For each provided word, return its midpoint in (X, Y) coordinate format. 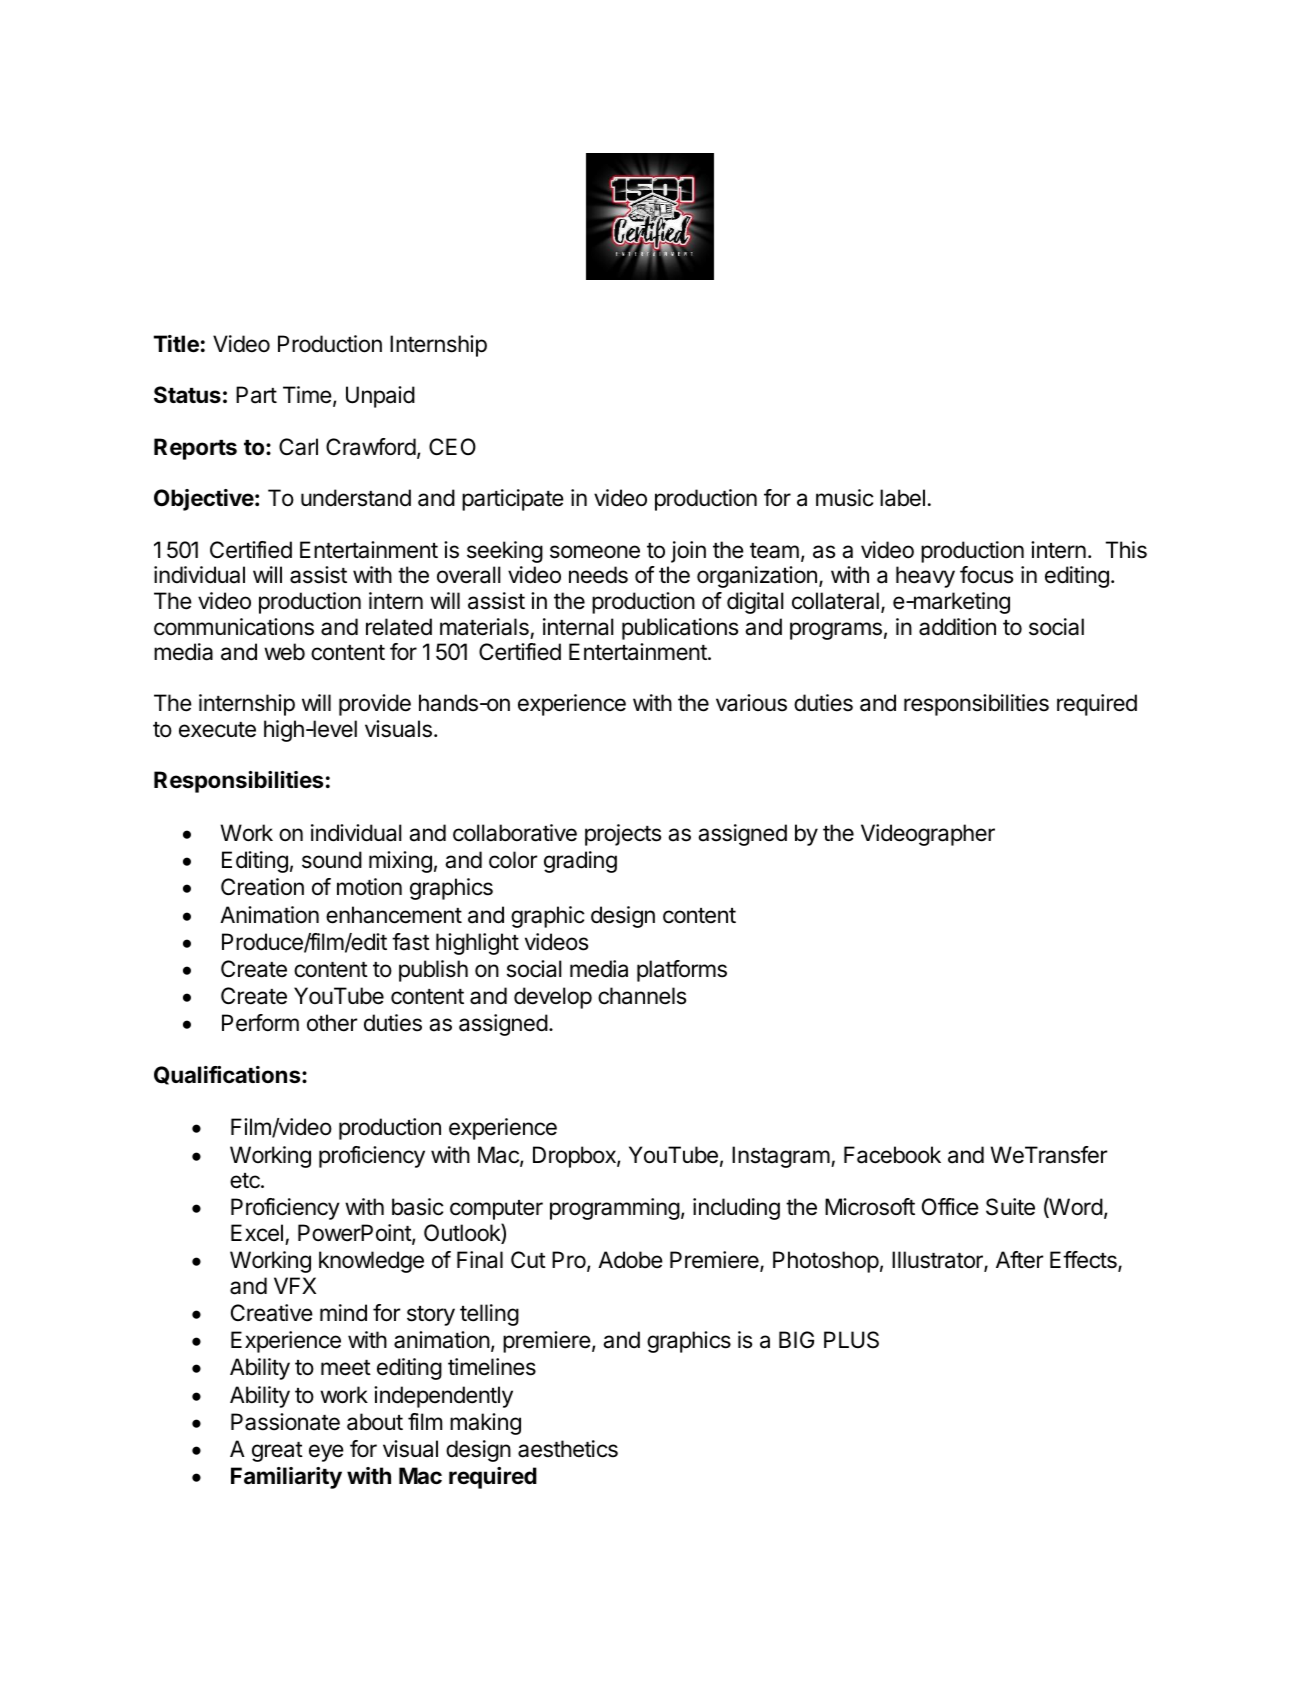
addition (957, 627)
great (277, 1452)
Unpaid (380, 397)
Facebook (892, 1155)
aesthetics (568, 1449)
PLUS (851, 1340)
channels (642, 996)
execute (217, 730)
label (902, 498)
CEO (452, 446)
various (751, 703)
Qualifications (228, 1075)
